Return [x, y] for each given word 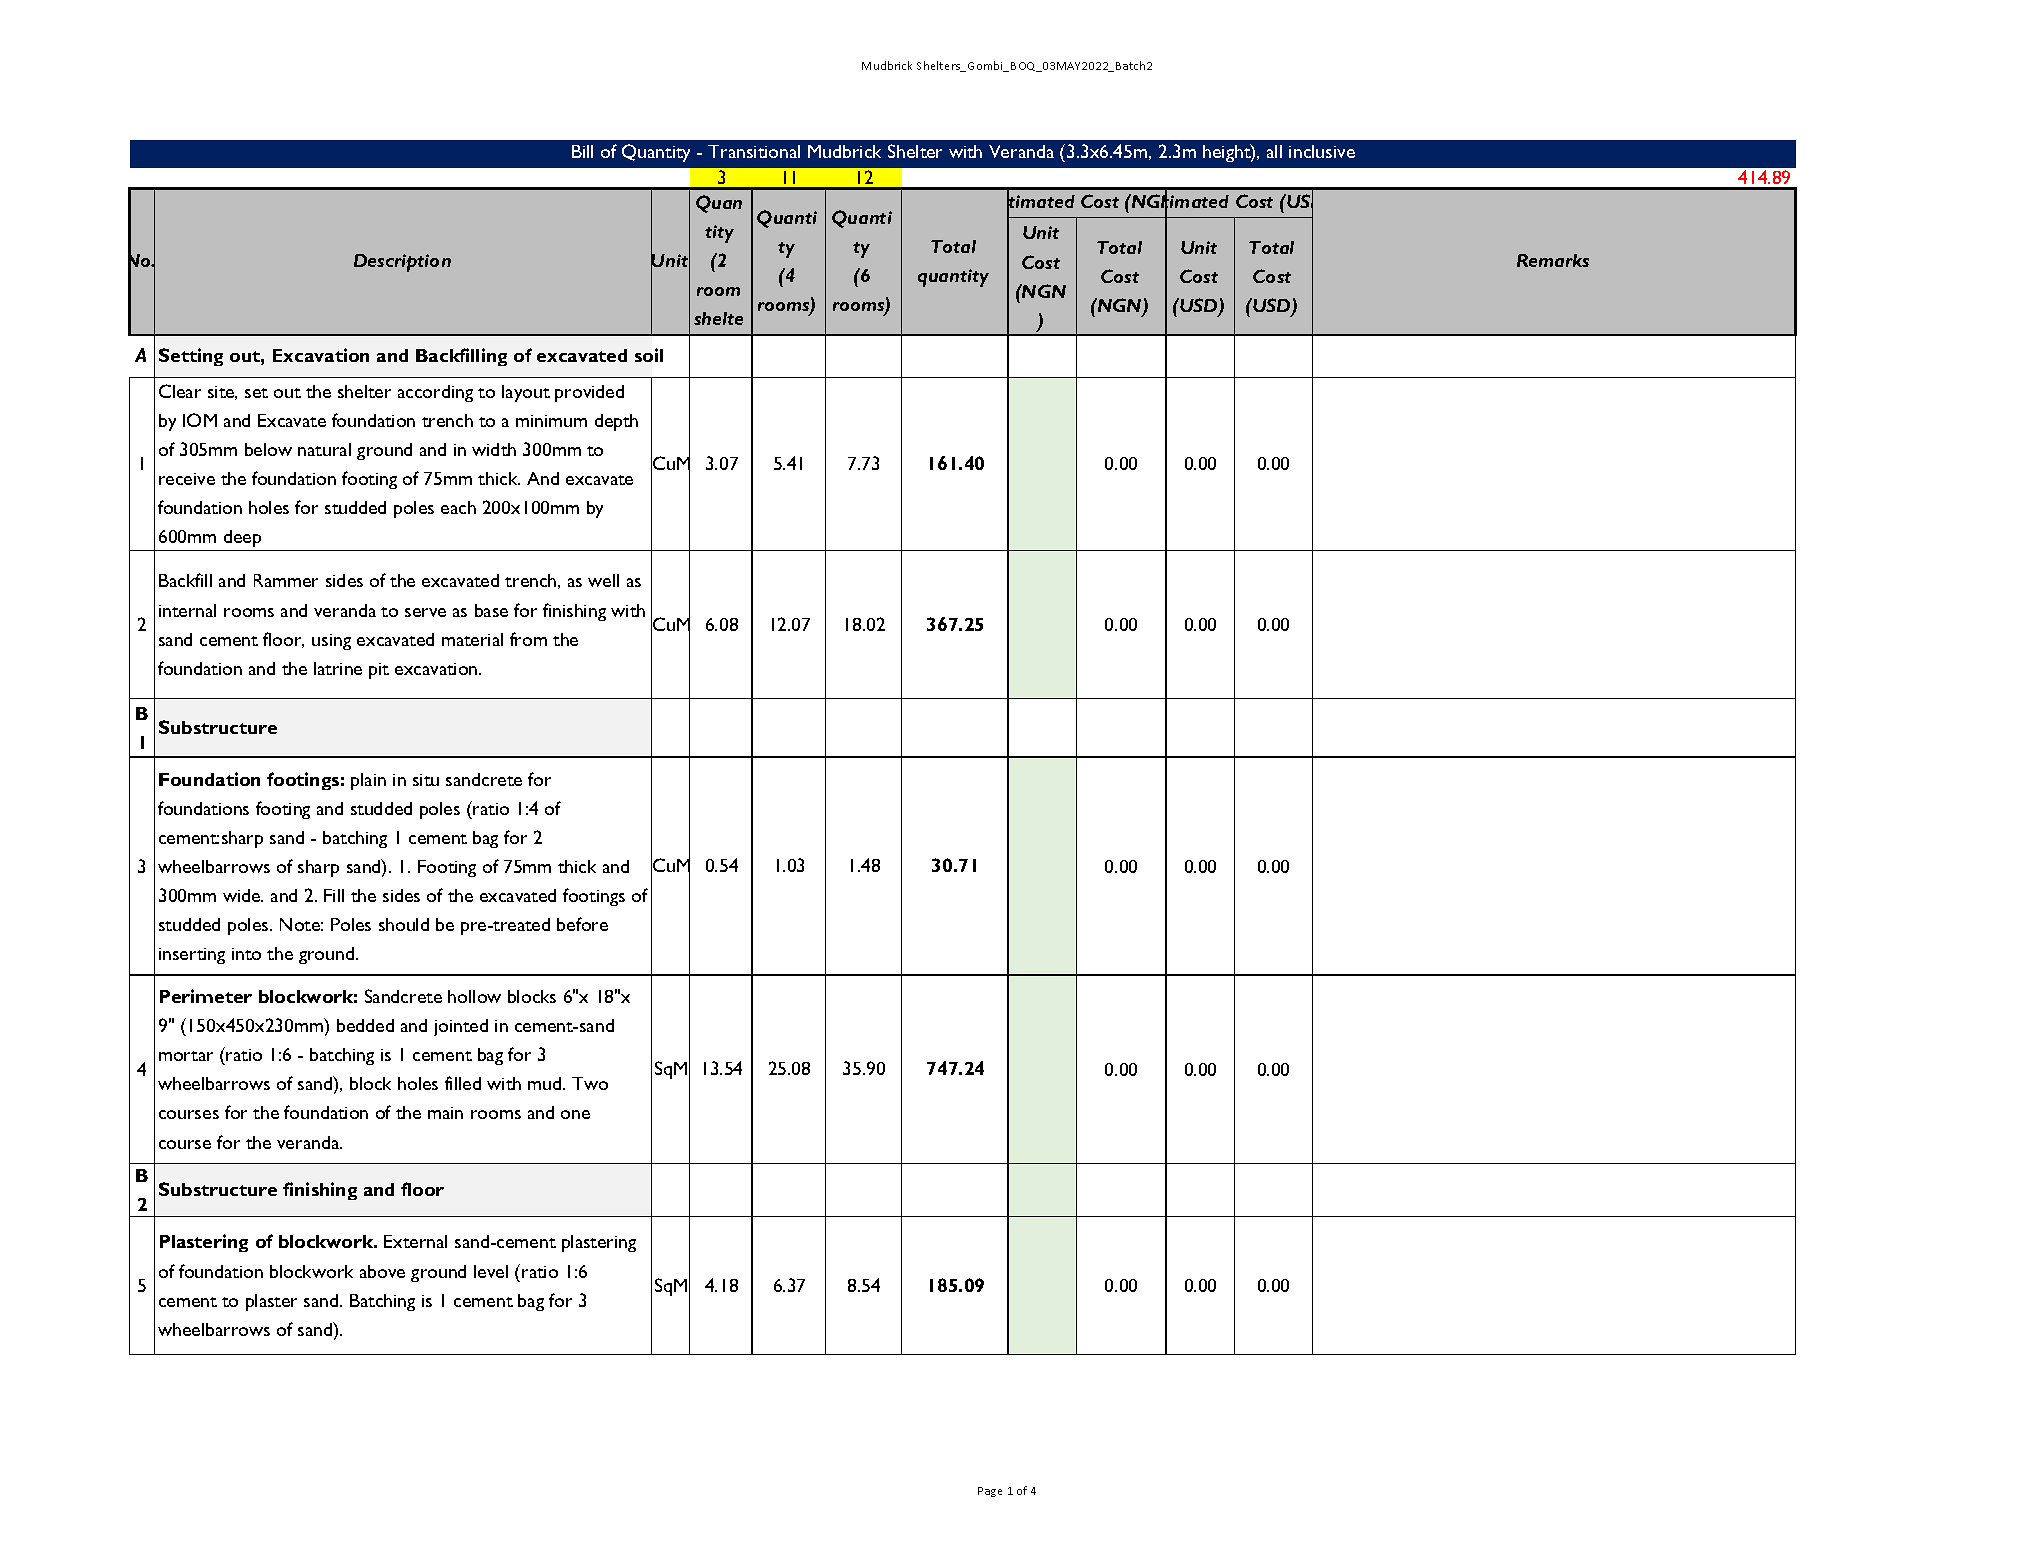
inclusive [1322, 151]
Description [402, 263]
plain [368, 781]
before [582, 924]
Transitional [754, 151]
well [603, 580]
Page [990, 1492]
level [491, 1271]
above [382, 1271]
